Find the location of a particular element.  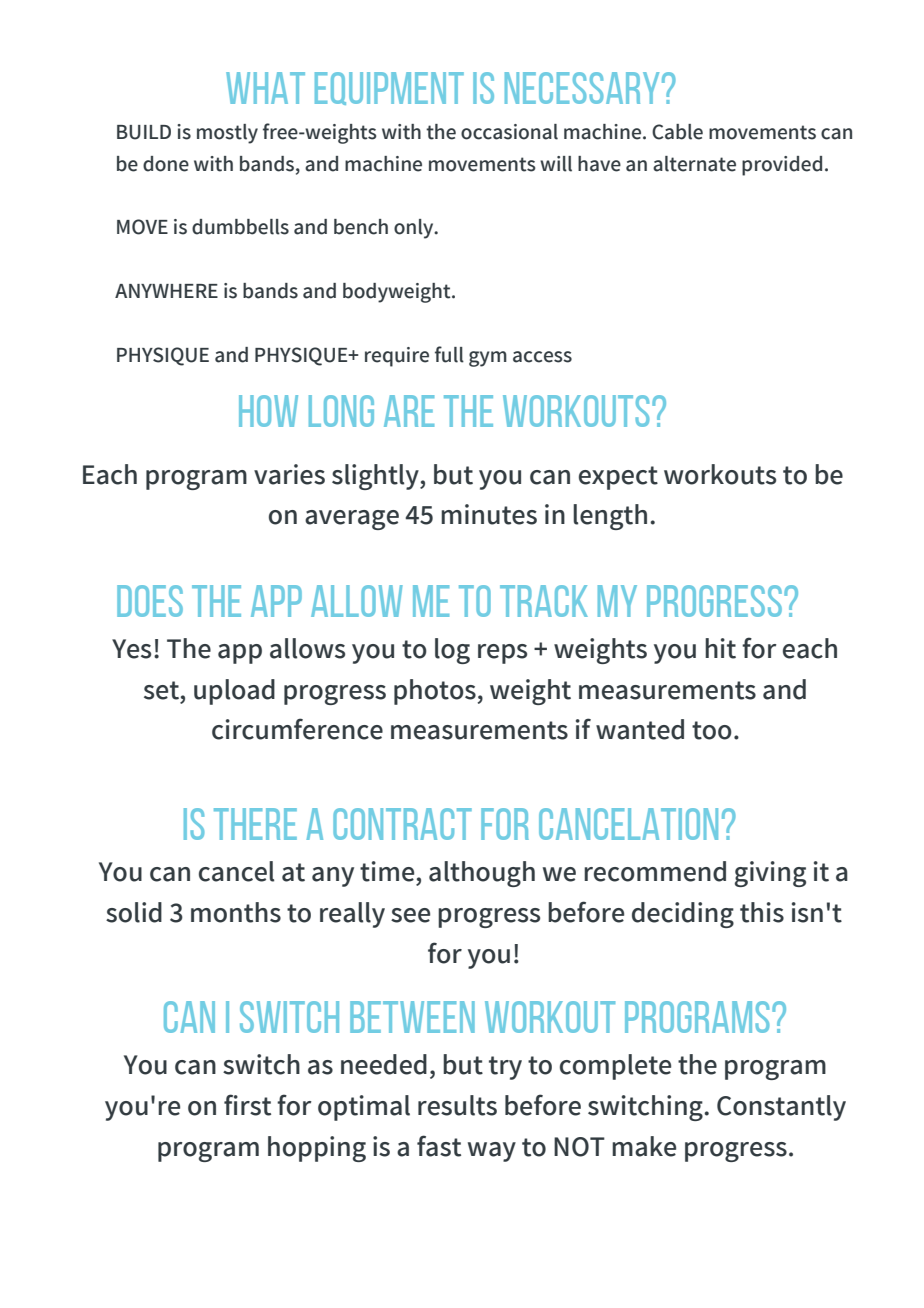

make is located at coordinates (644, 1146).
